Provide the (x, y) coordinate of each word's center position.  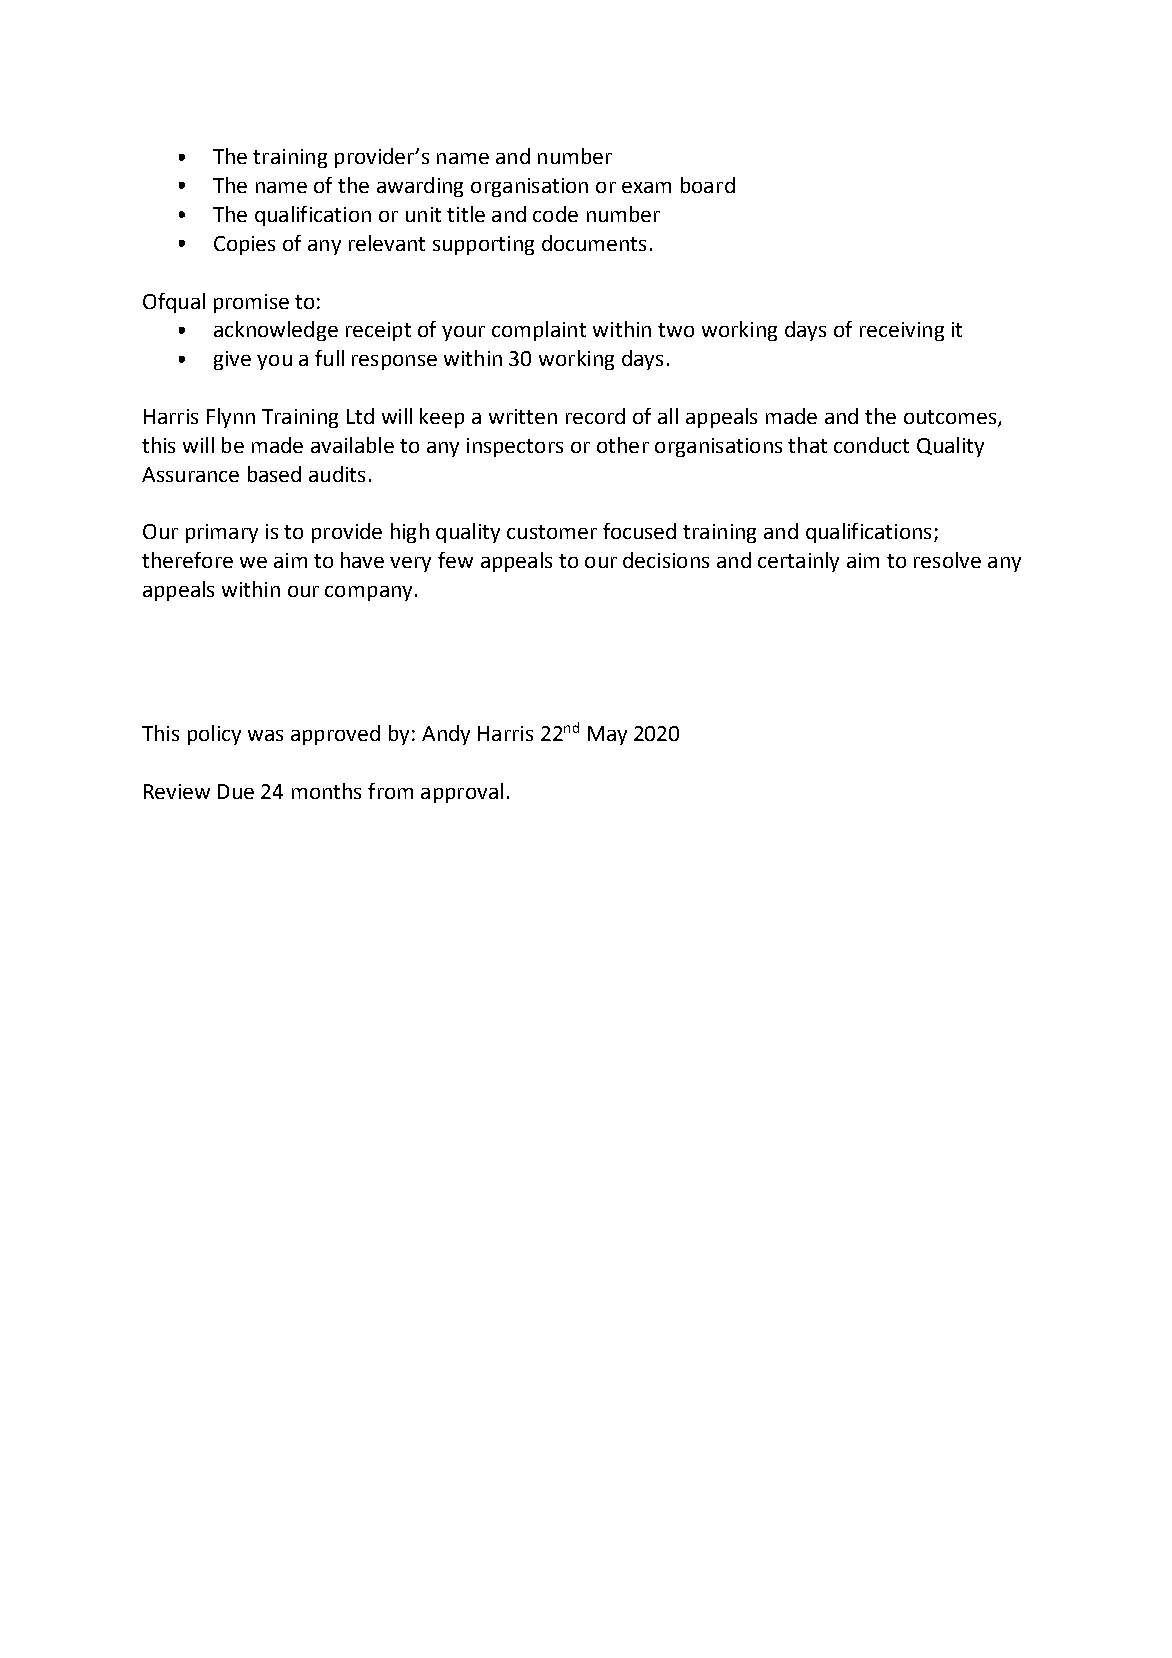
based (274, 474)
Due (236, 791)
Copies (244, 245)
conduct (871, 445)
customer (552, 532)
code (555, 214)
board (708, 185)
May (607, 735)
